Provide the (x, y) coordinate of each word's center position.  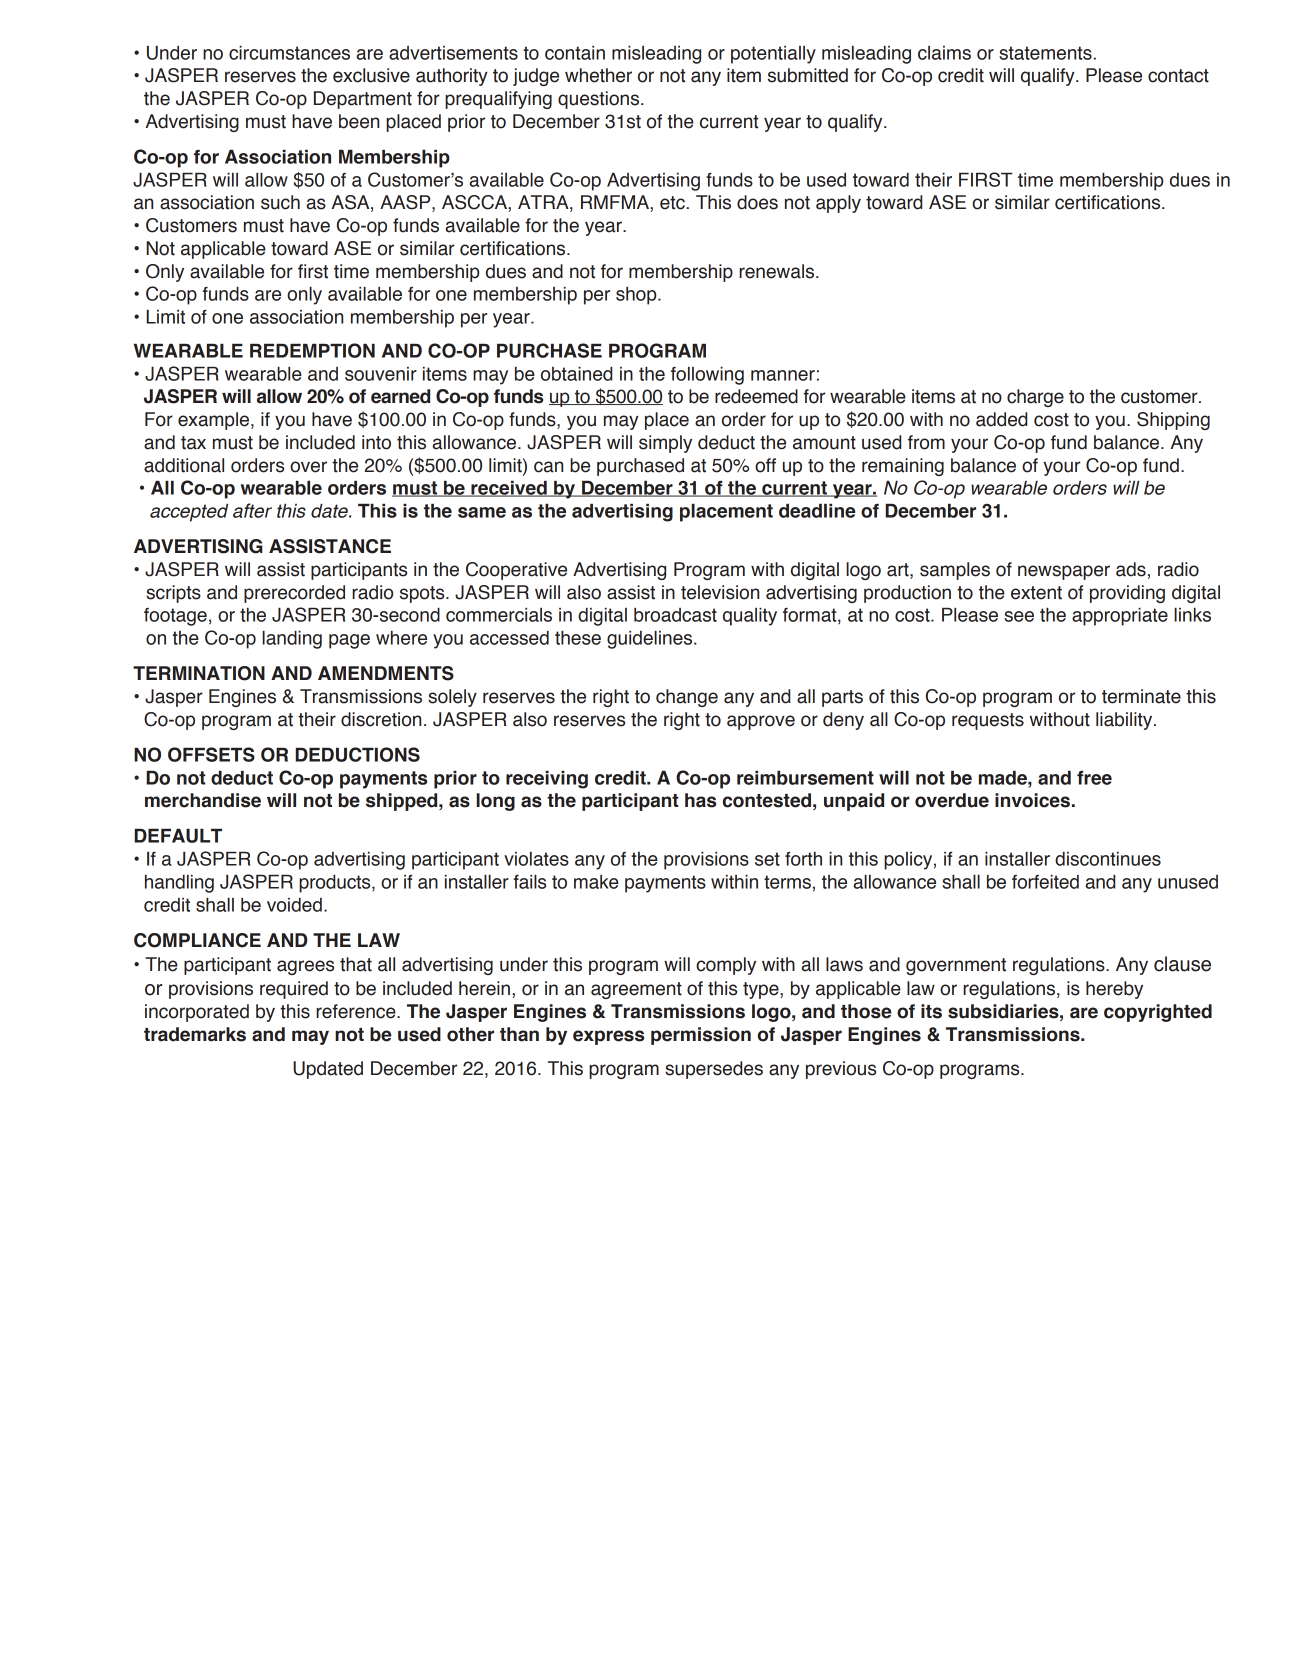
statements (1046, 53)
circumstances (289, 53)
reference (357, 1011)
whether (598, 75)
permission (701, 1036)
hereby (1114, 990)
